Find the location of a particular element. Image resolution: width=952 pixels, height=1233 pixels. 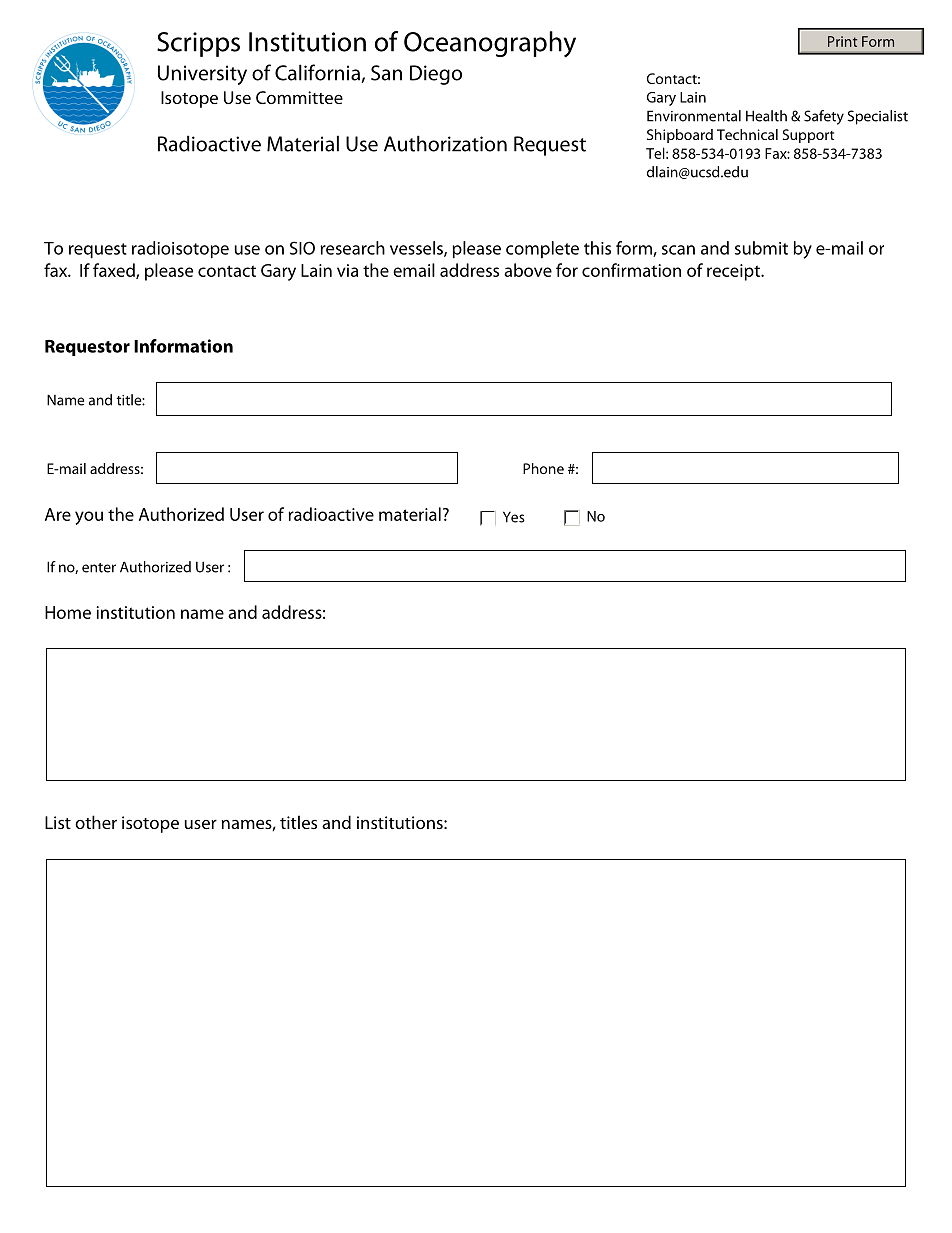

other is located at coordinates (96, 822).
